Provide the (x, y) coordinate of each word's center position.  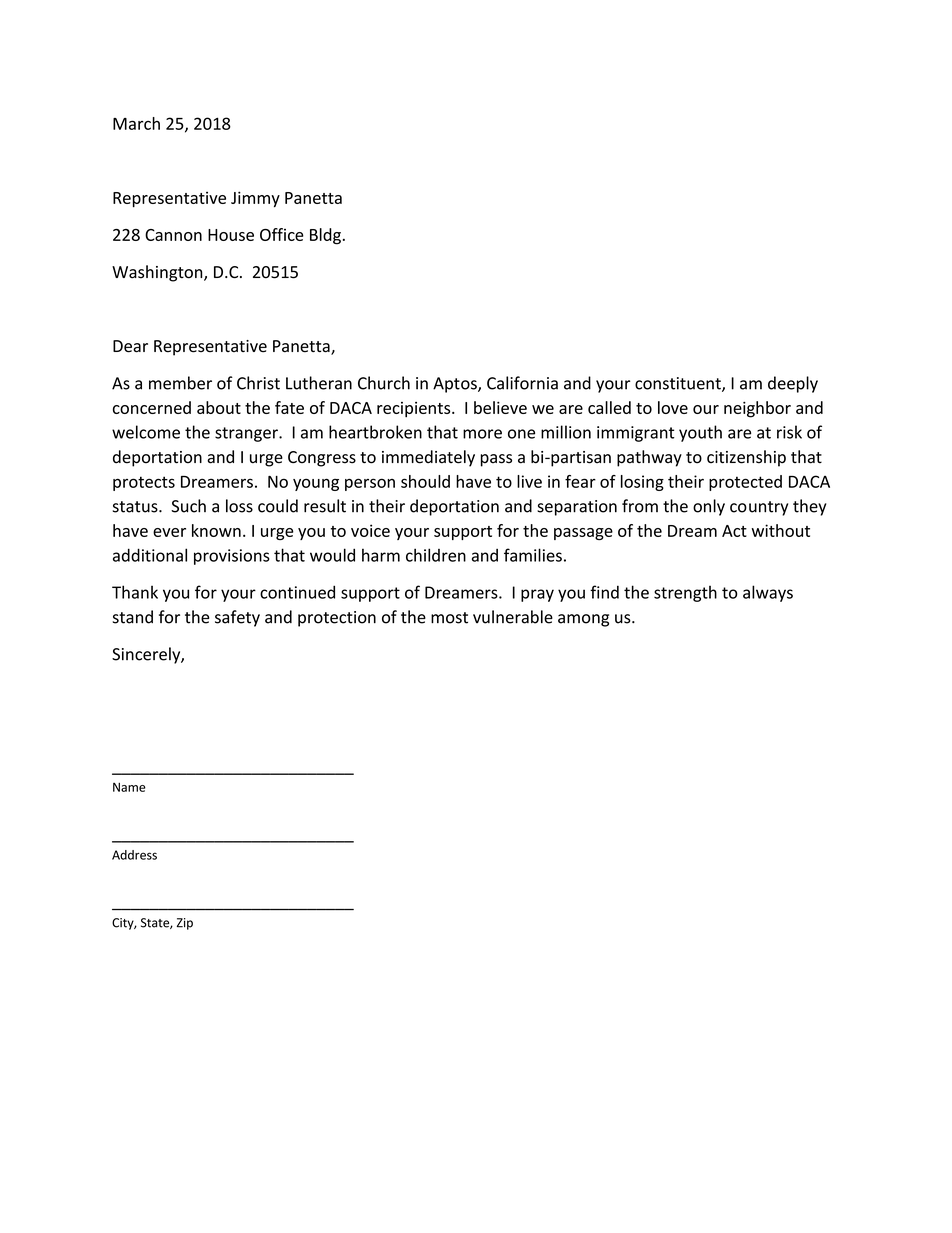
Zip (185, 924)
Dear (130, 346)
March (136, 123)
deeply (793, 384)
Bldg (325, 236)
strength (685, 594)
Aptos (456, 385)
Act (734, 531)
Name (129, 787)
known (216, 530)
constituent (679, 384)
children (436, 555)
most (449, 618)
